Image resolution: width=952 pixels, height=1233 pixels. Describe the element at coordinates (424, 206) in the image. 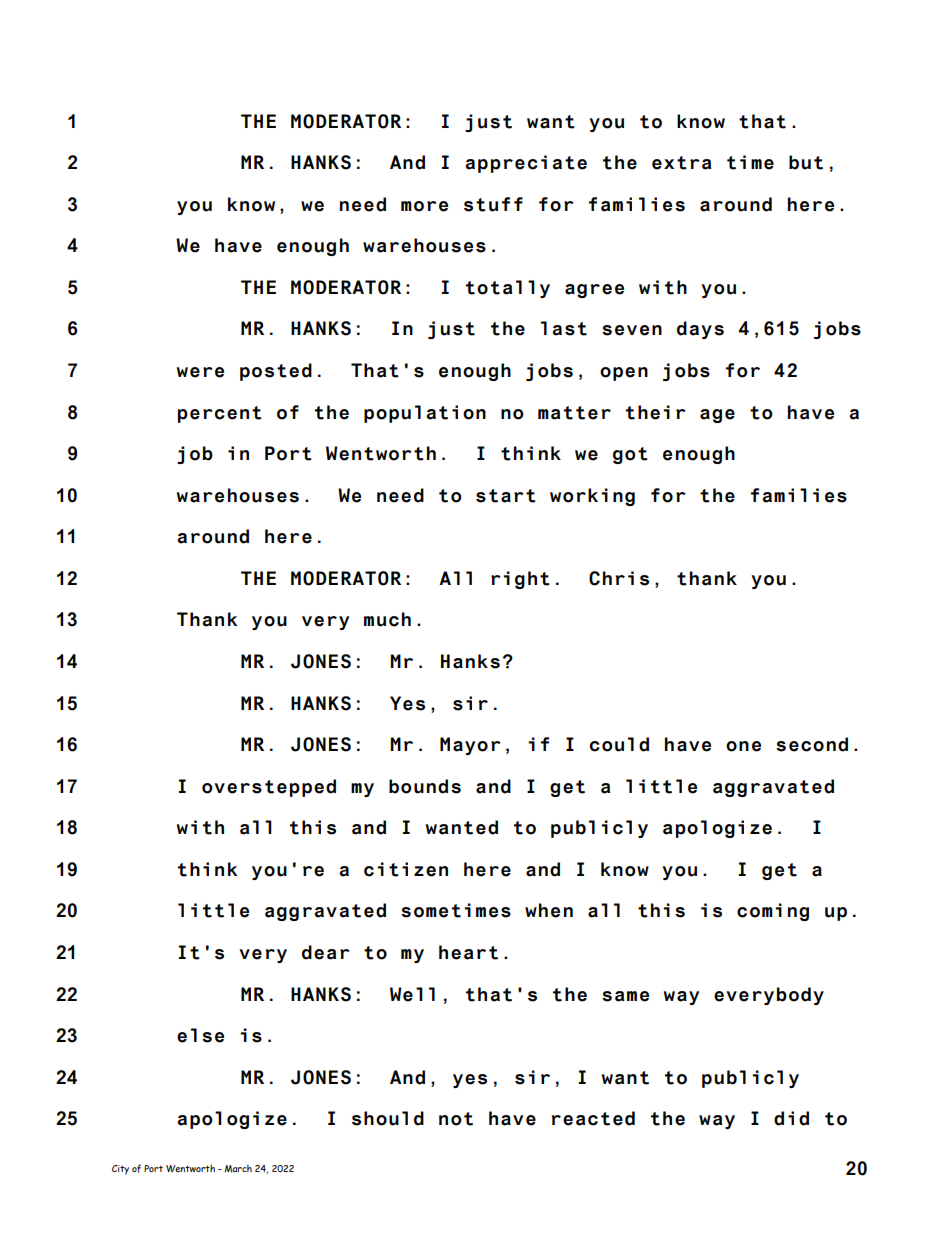

I see `more` at that location.
